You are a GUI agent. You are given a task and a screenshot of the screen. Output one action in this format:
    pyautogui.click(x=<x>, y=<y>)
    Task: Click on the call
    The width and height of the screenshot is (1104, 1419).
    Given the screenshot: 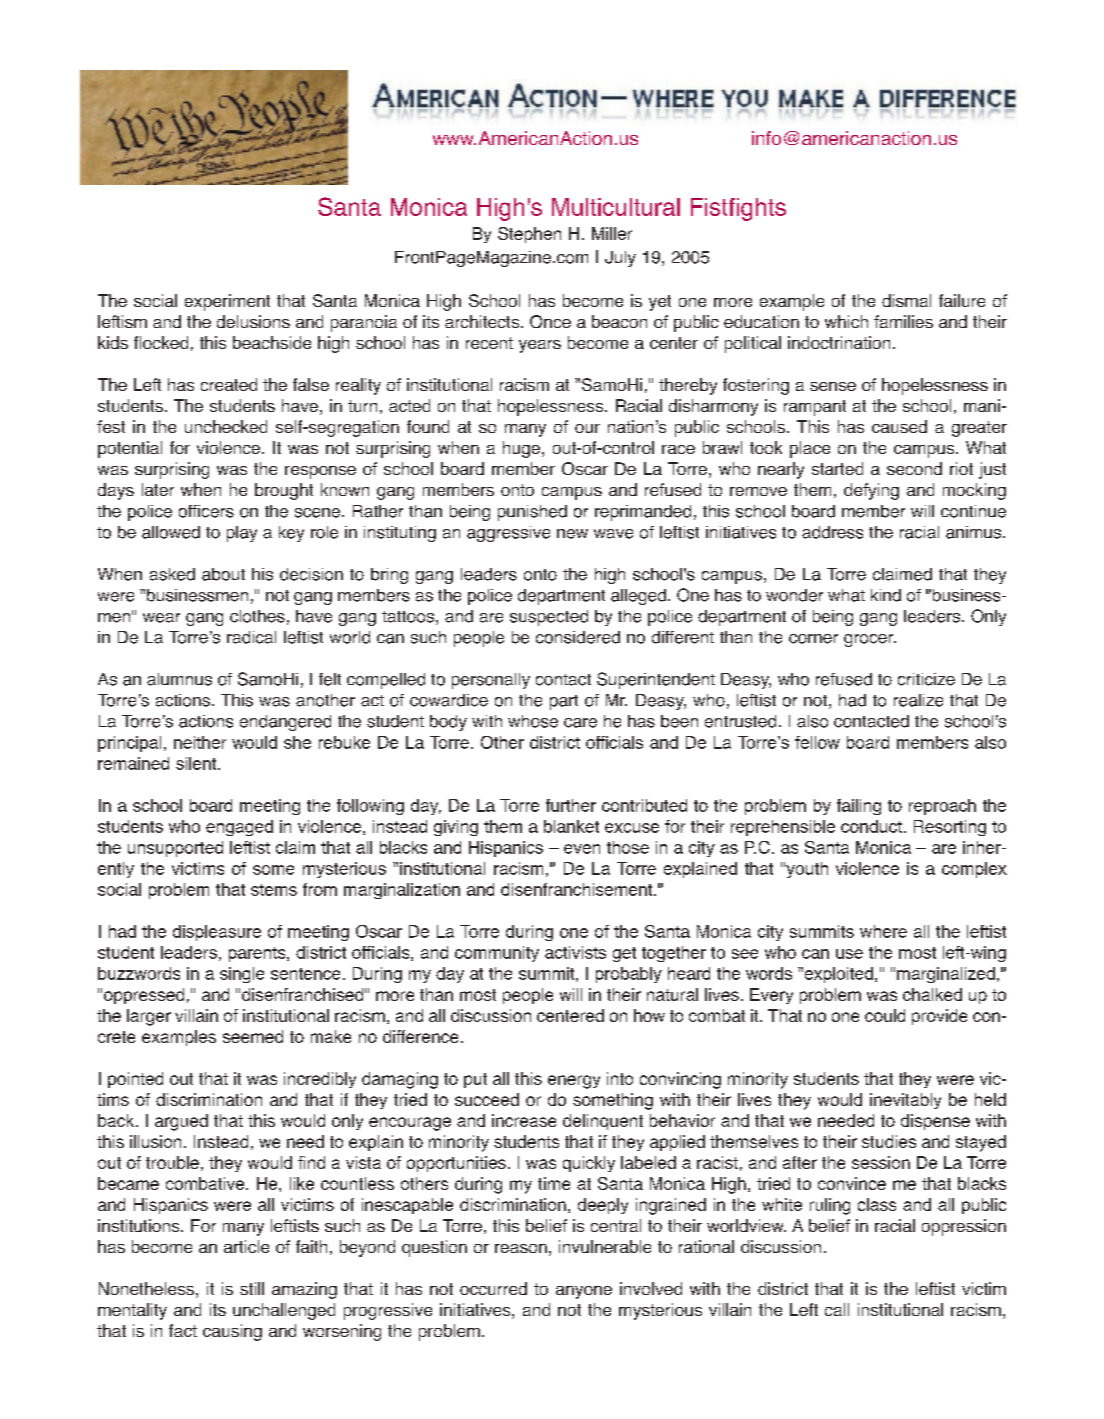 What is the action you would take?
    pyautogui.click(x=837, y=1309)
